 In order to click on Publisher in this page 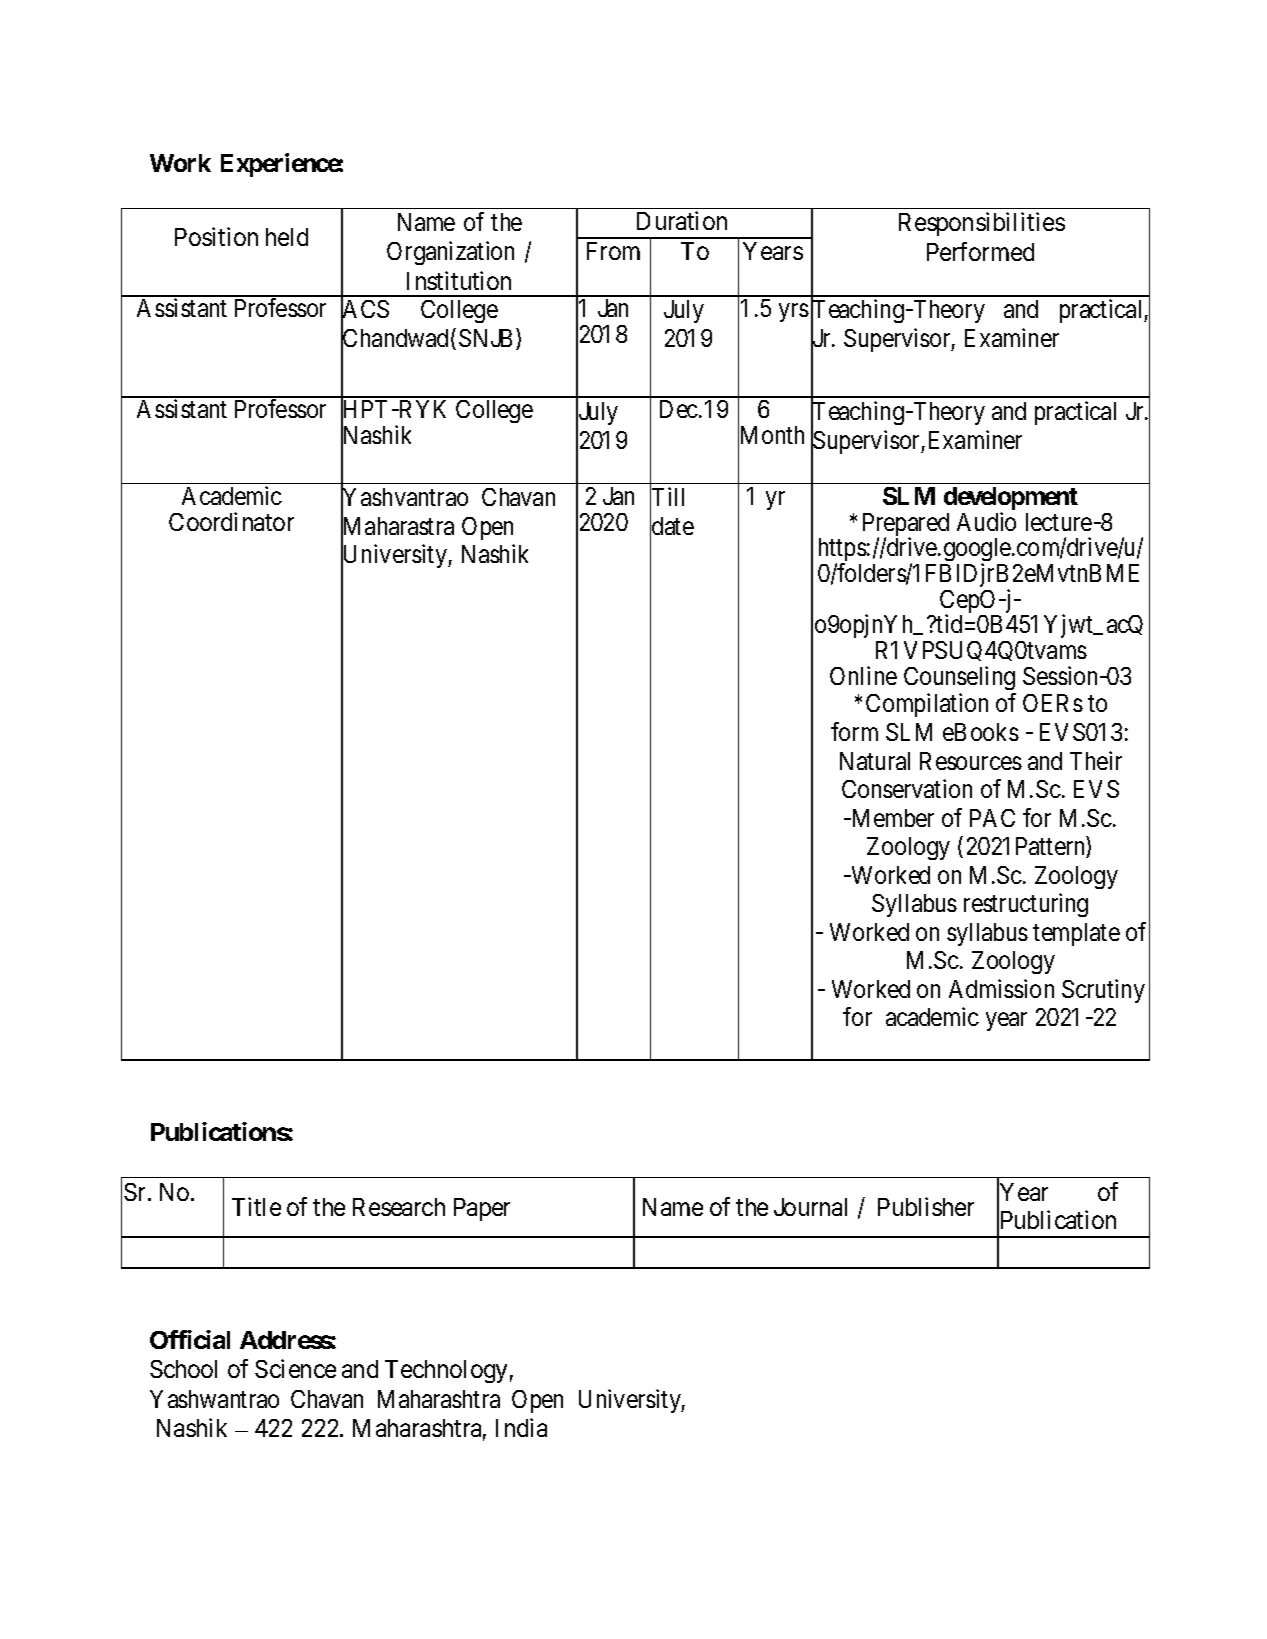, I will do `click(926, 1206)`.
